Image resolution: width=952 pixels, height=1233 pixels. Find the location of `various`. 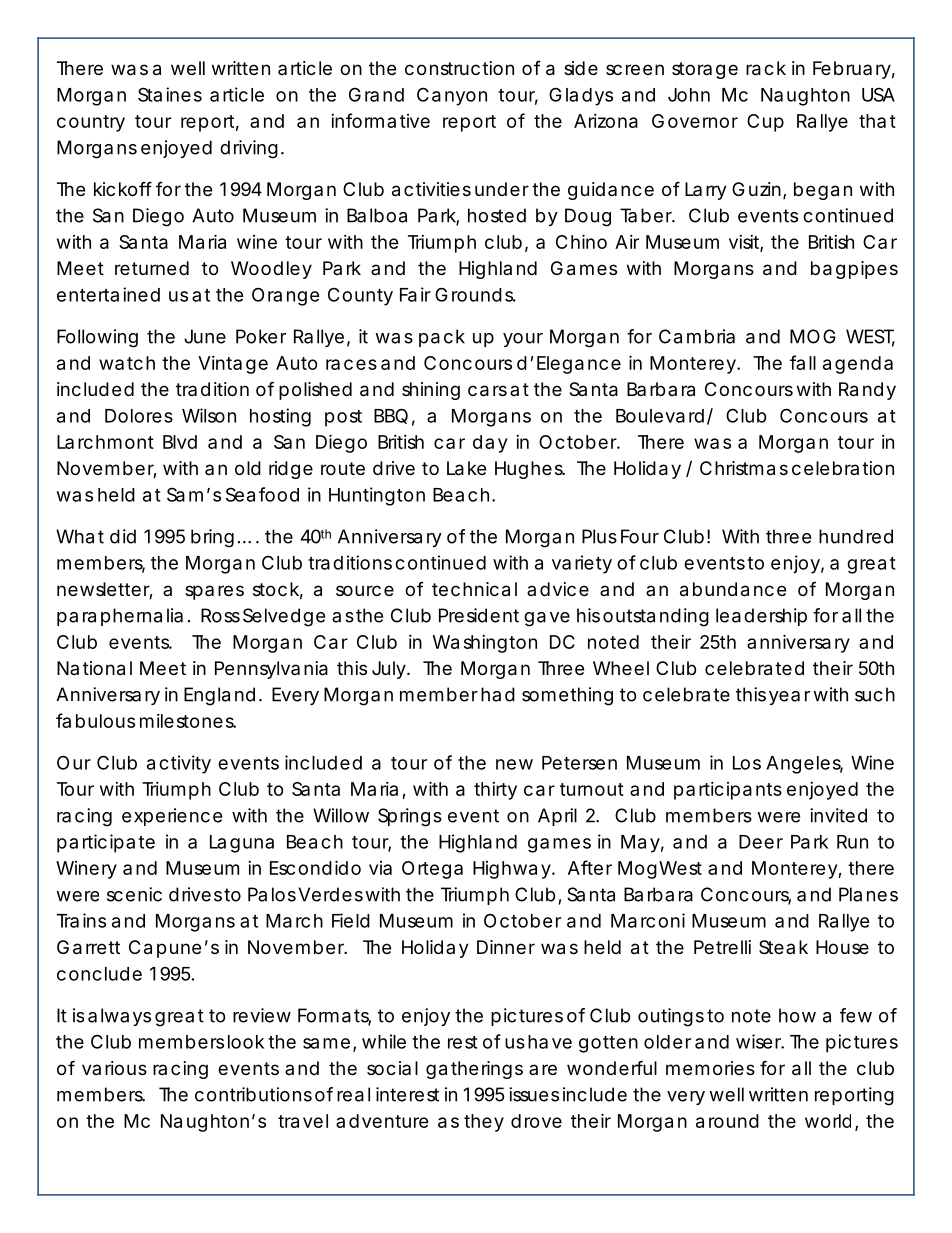

various is located at coordinates (114, 1068).
